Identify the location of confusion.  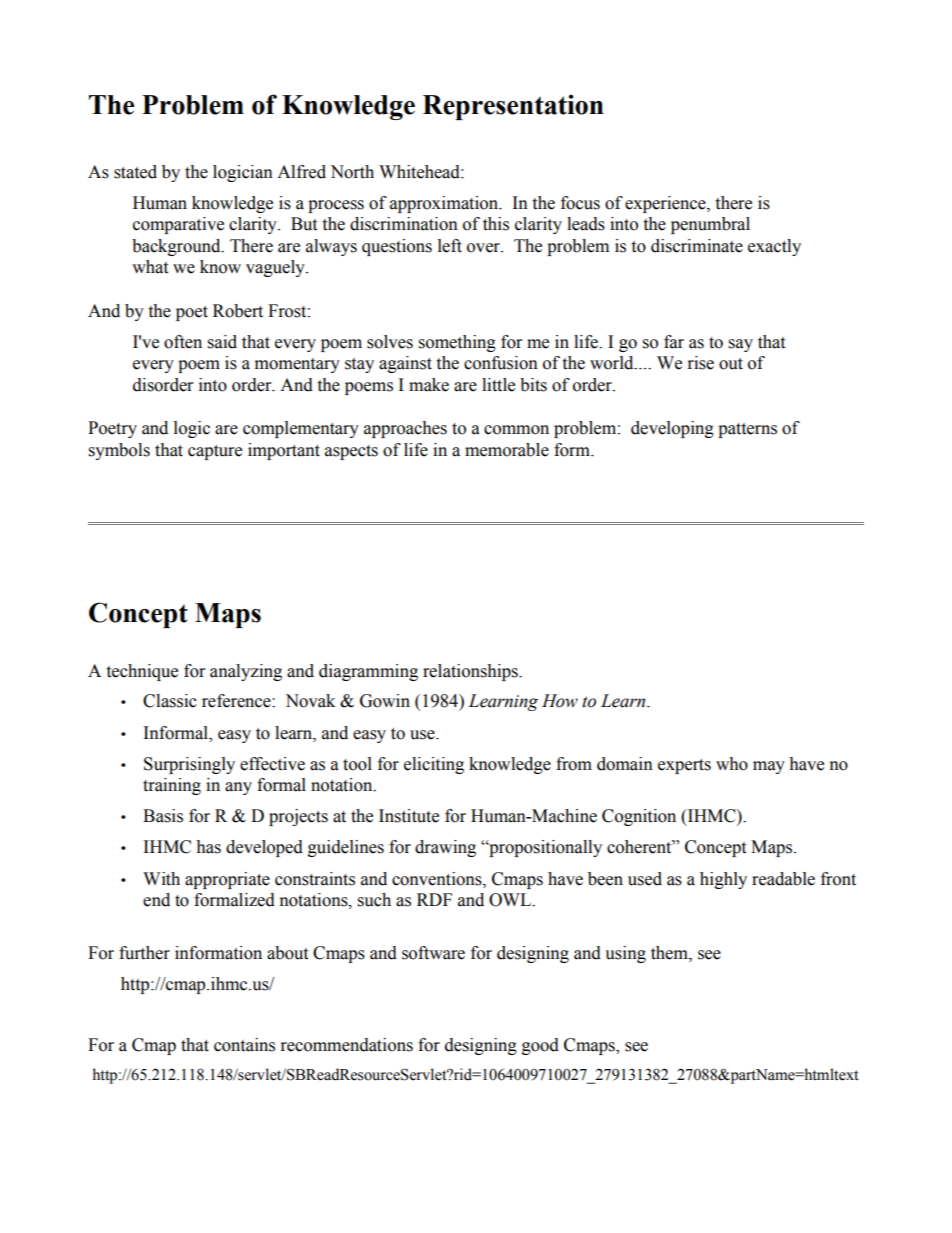
(501, 363).
